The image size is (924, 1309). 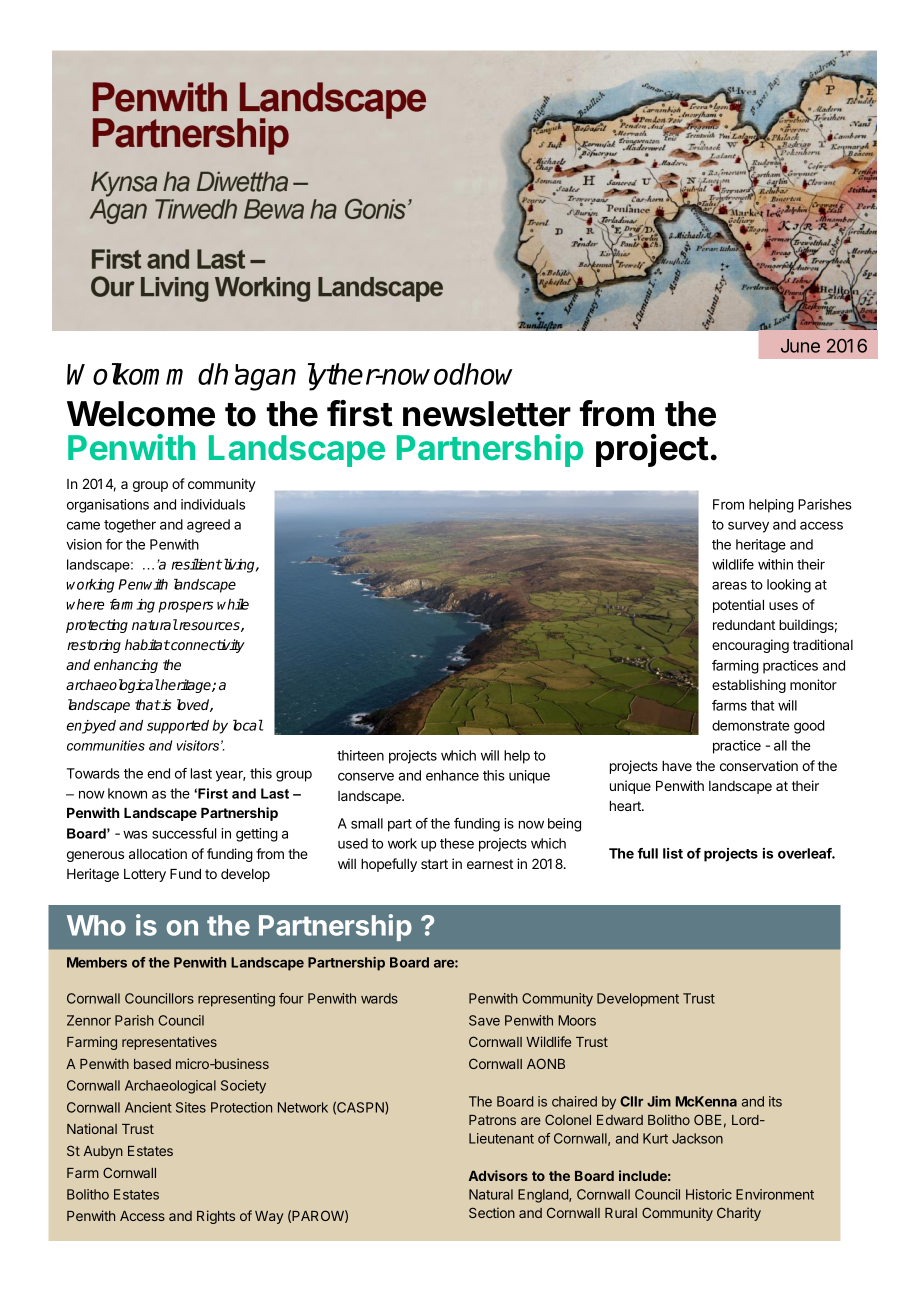 What do you see at coordinates (216, 1217) in the screenshot?
I see `Rights` at bounding box center [216, 1217].
